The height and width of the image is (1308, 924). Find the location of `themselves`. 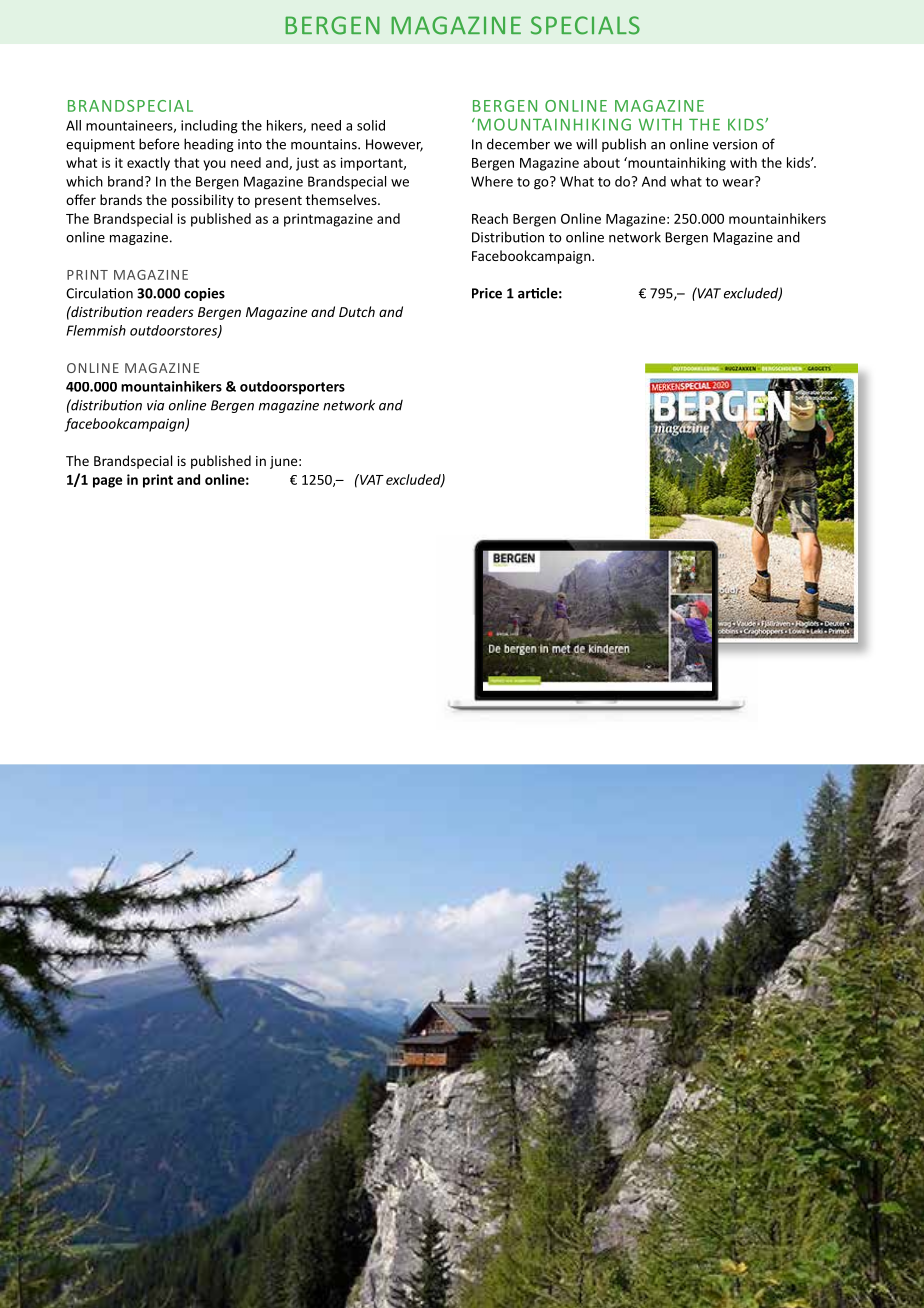

themselves is located at coordinates (342, 199).
